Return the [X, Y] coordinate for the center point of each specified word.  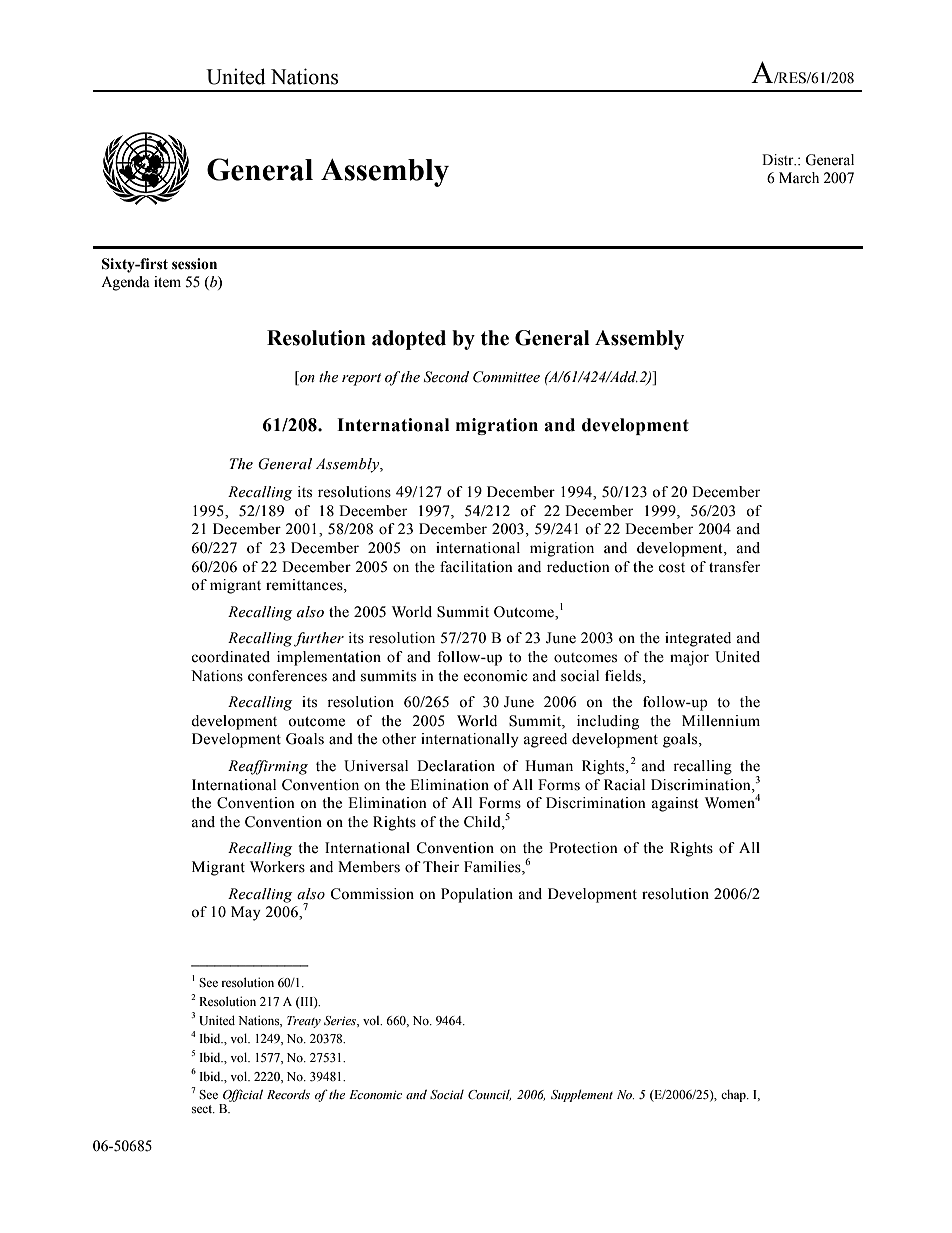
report [361, 379]
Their [441, 867]
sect [203, 1109]
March [799, 178]
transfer [734, 567]
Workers [277, 867]
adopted [409, 340]
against [675, 804]
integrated [698, 639]
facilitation [476, 567]
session [194, 264]
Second [446, 377]
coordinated [230, 657]
